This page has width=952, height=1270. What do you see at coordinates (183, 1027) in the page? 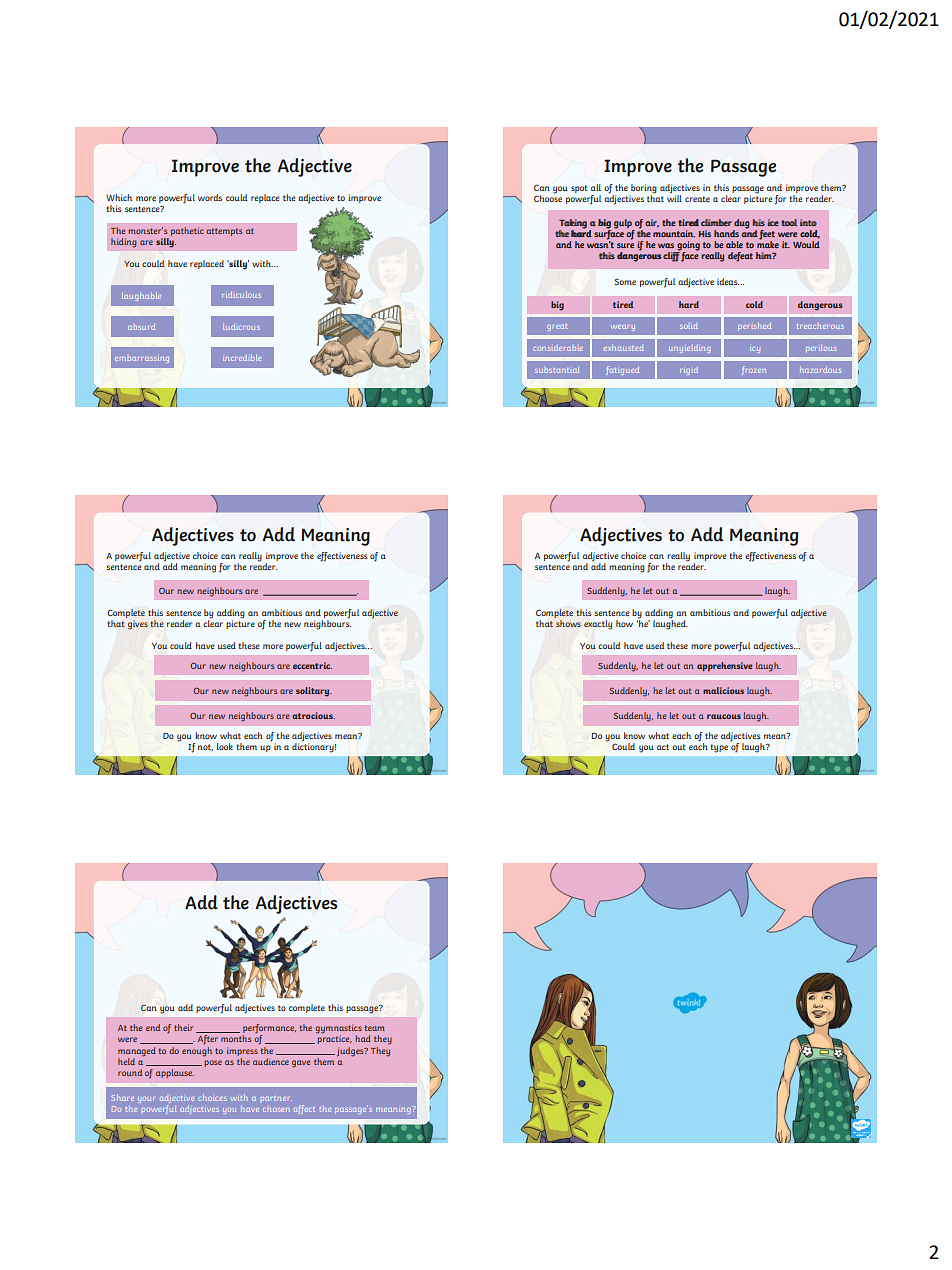
I see `their` at bounding box center [183, 1027].
